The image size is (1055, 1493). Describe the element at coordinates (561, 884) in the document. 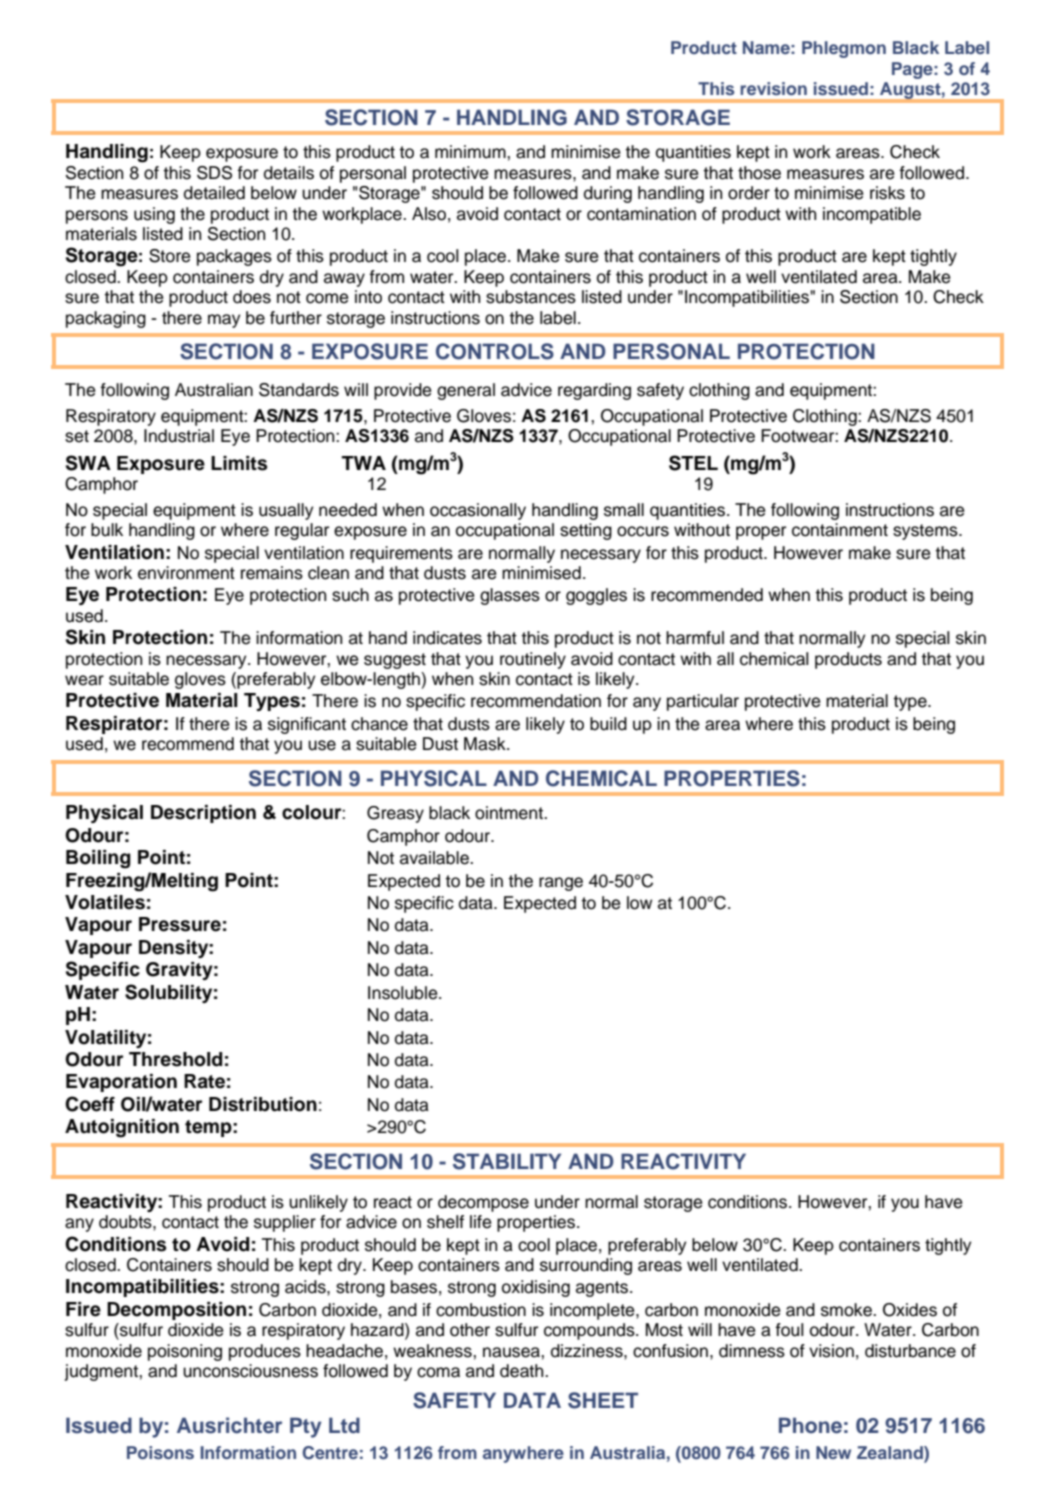

I see `range` at that location.
